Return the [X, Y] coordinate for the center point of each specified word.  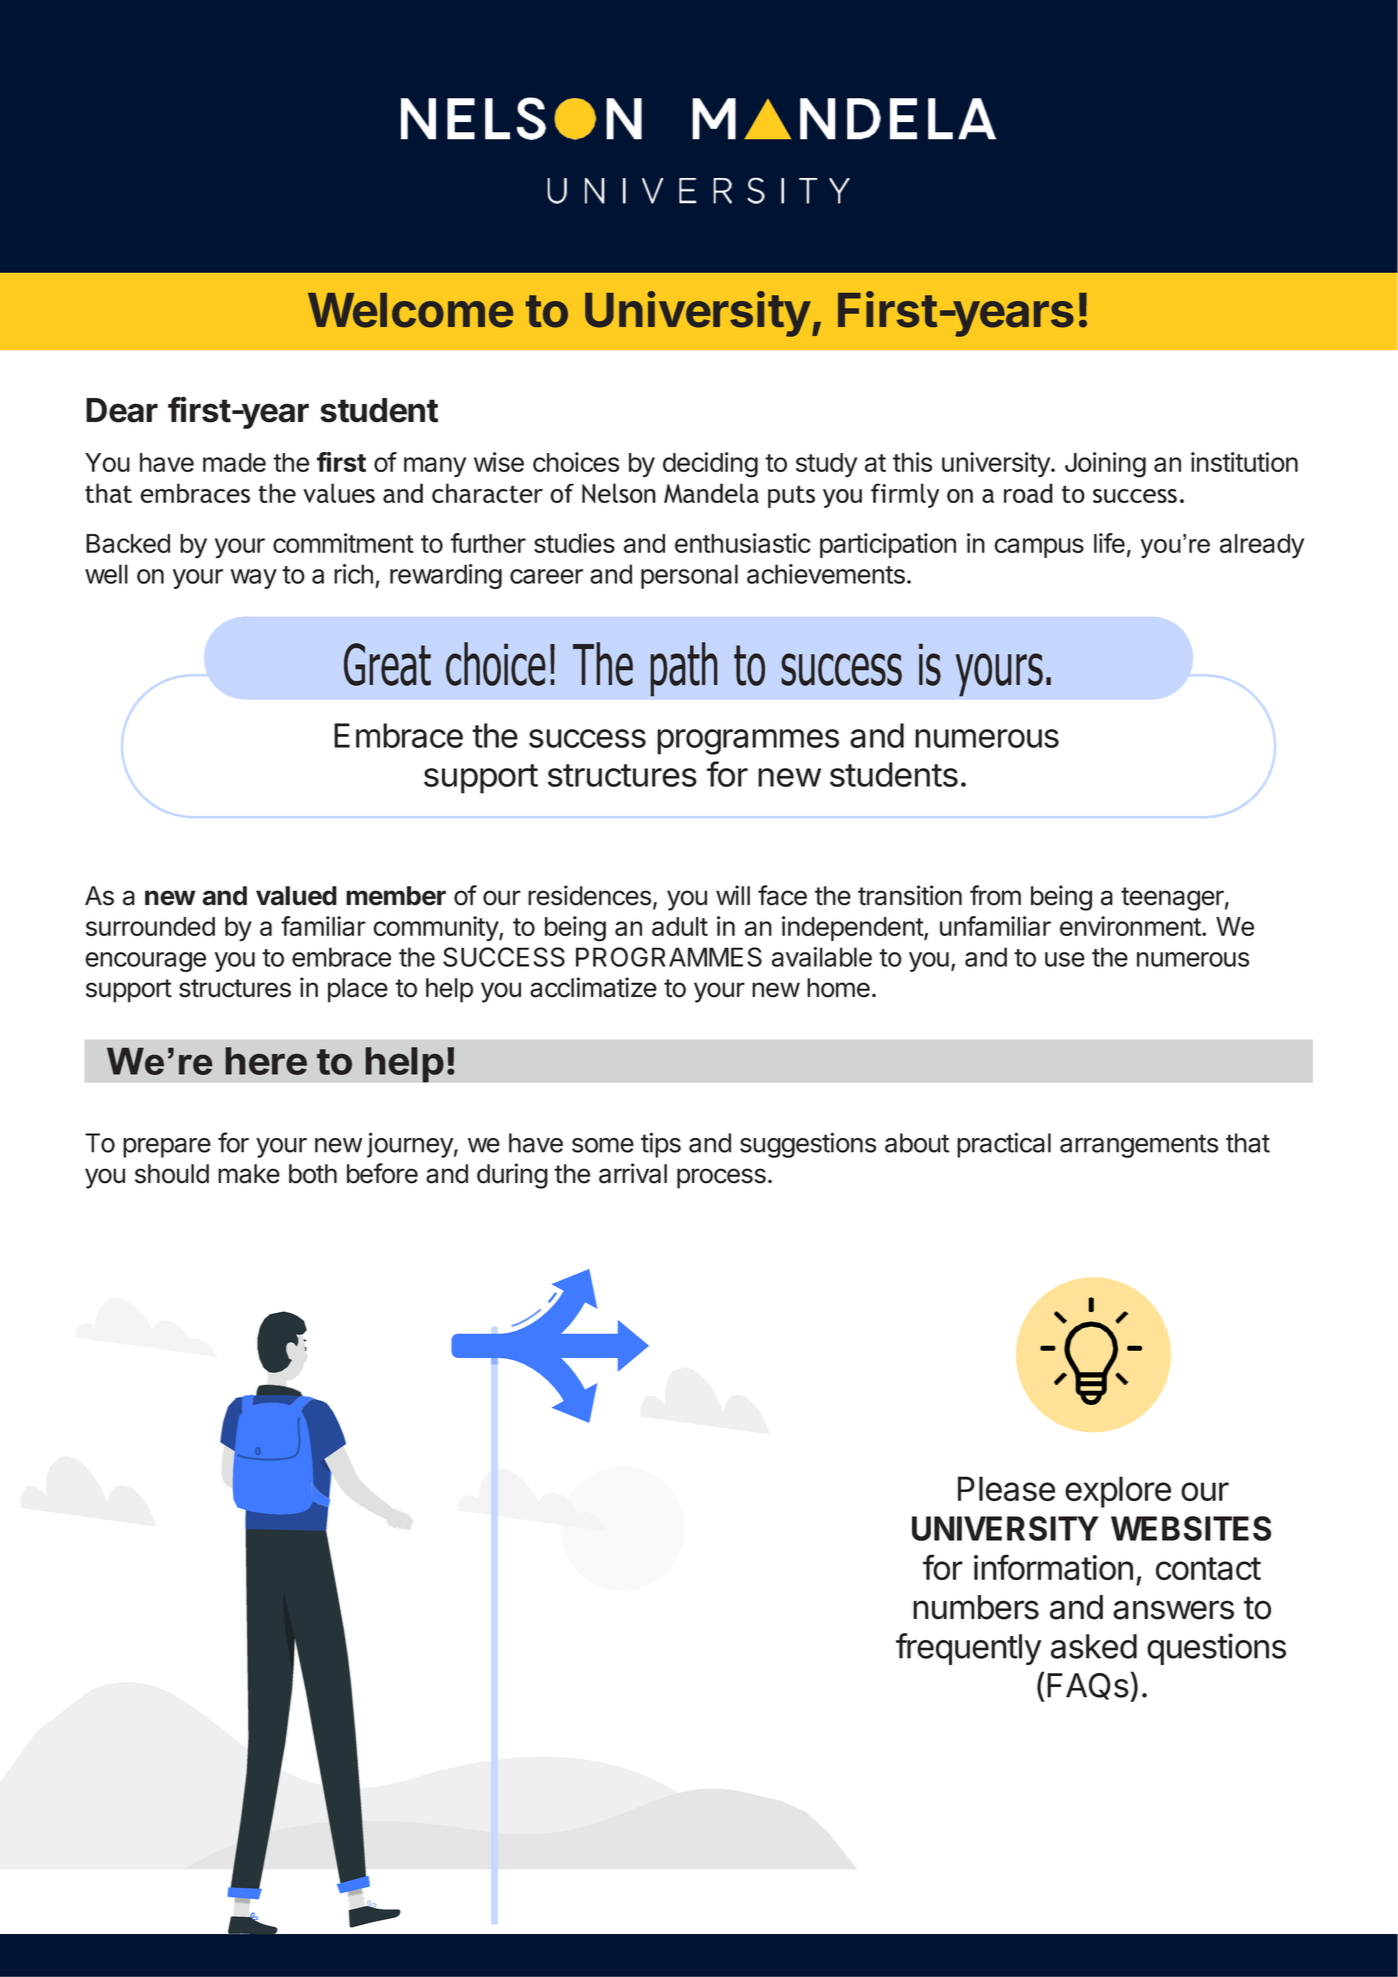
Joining [1105, 465]
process [721, 1178]
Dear [122, 410]
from [995, 895]
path [684, 669]
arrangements [1139, 1146]
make [249, 1174]
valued [296, 896]
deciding [710, 465]
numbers [976, 1607]
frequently [968, 1649]
